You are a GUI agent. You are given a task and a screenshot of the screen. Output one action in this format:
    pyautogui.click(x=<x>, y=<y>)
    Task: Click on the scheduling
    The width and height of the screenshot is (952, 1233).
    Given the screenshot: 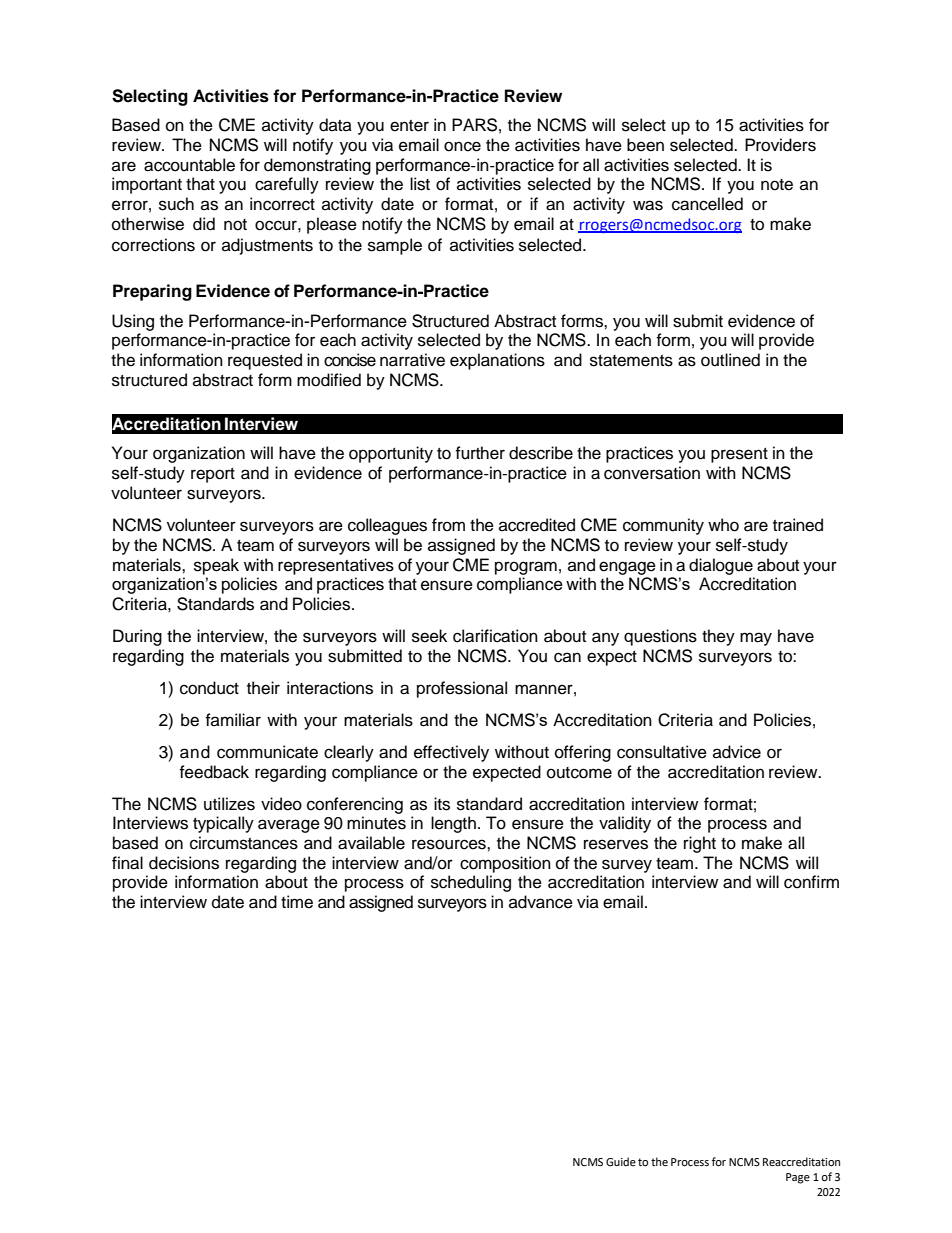 What is the action you would take?
    pyautogui.click(x=471, y=883)
